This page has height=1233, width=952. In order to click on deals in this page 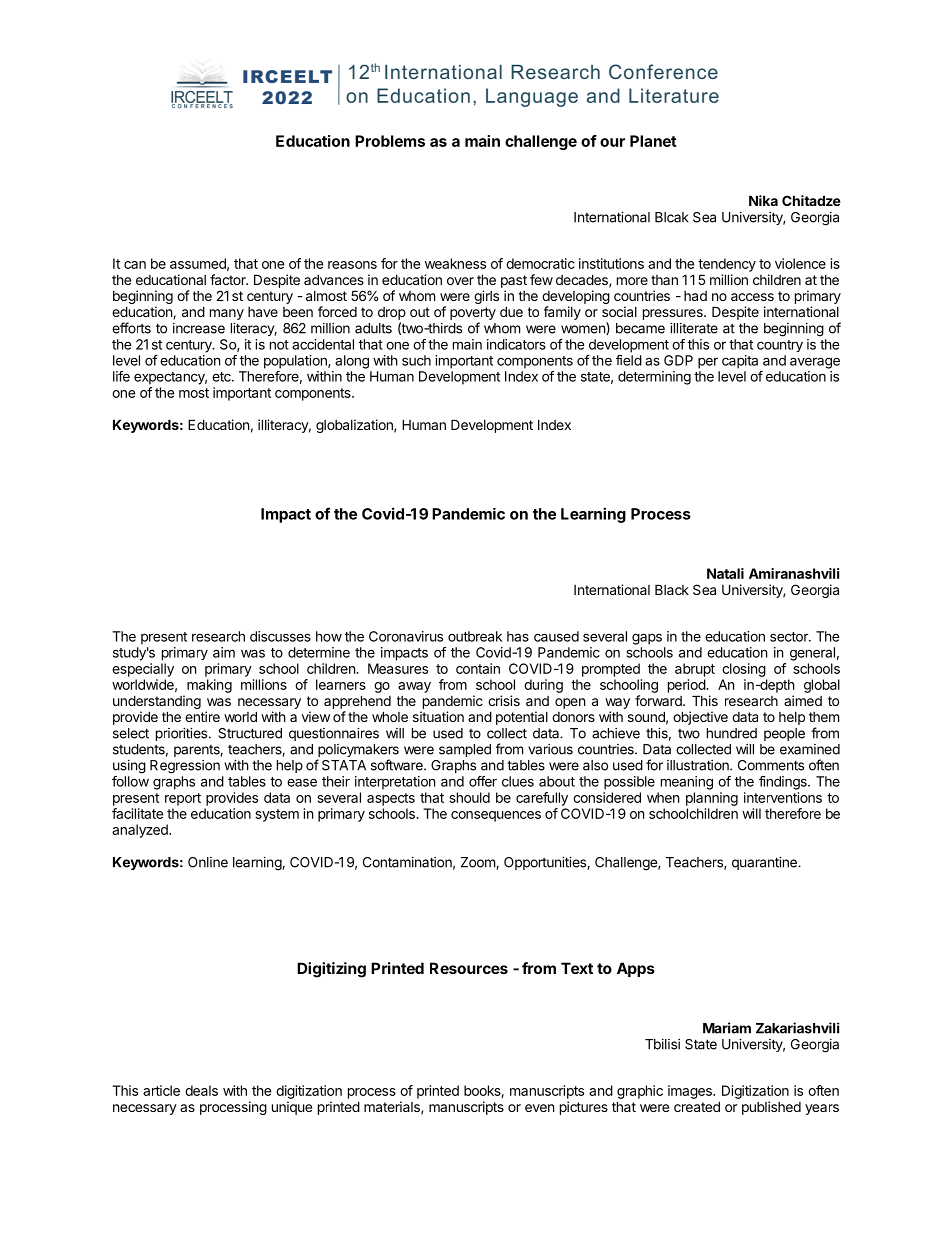, I will do `click(201, 1090)`.
